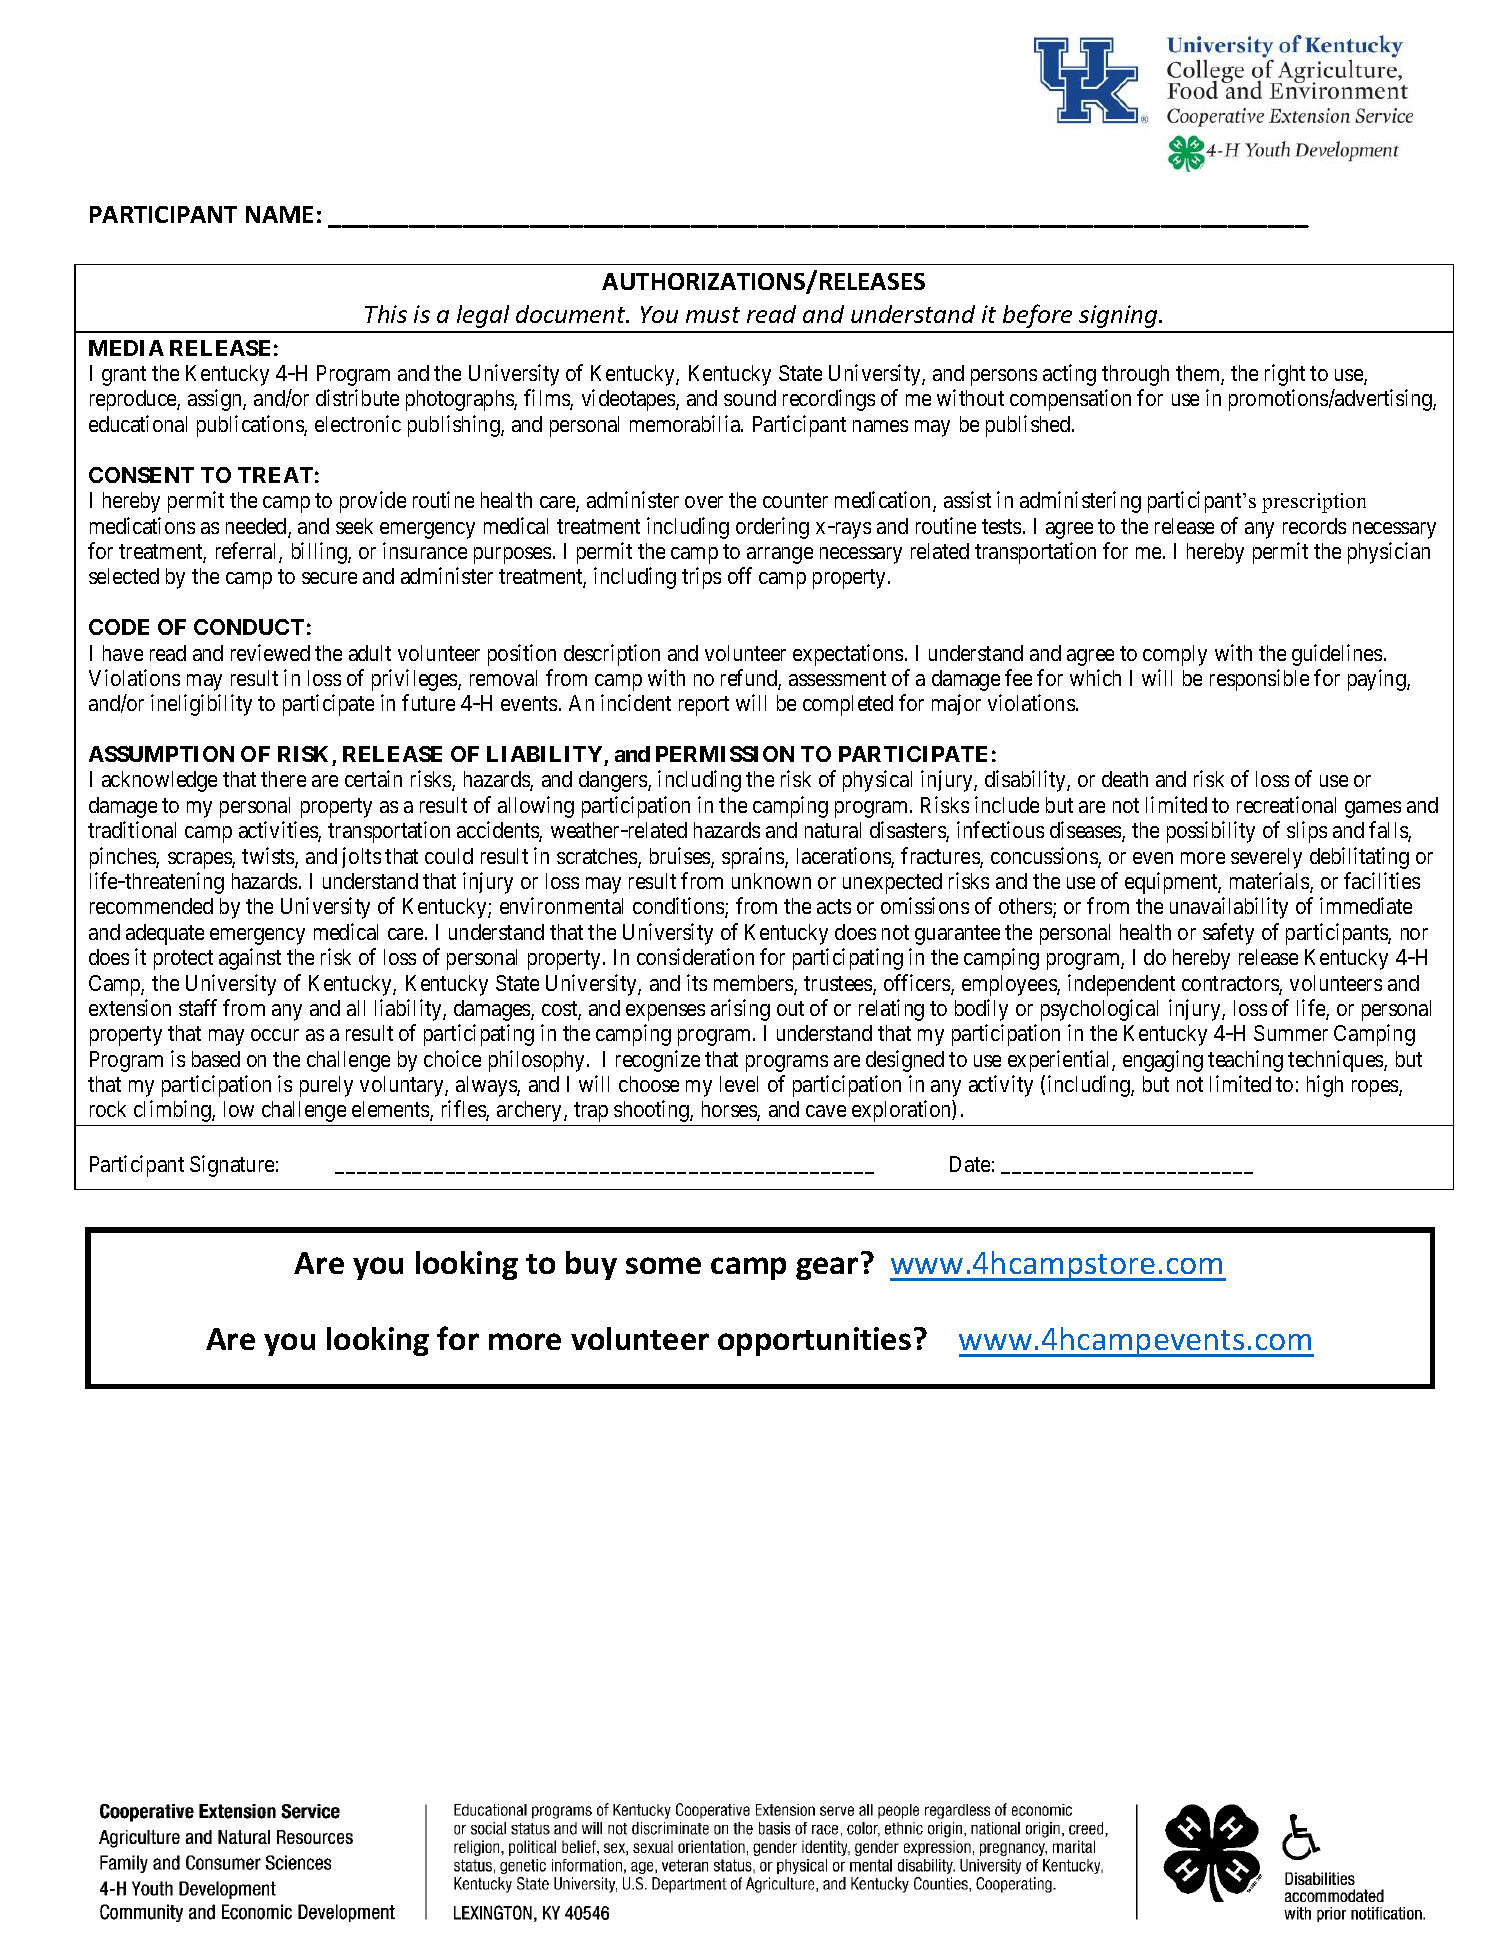 The image size is (1501, 1943). I want to click on right, so click(1285, 375).
